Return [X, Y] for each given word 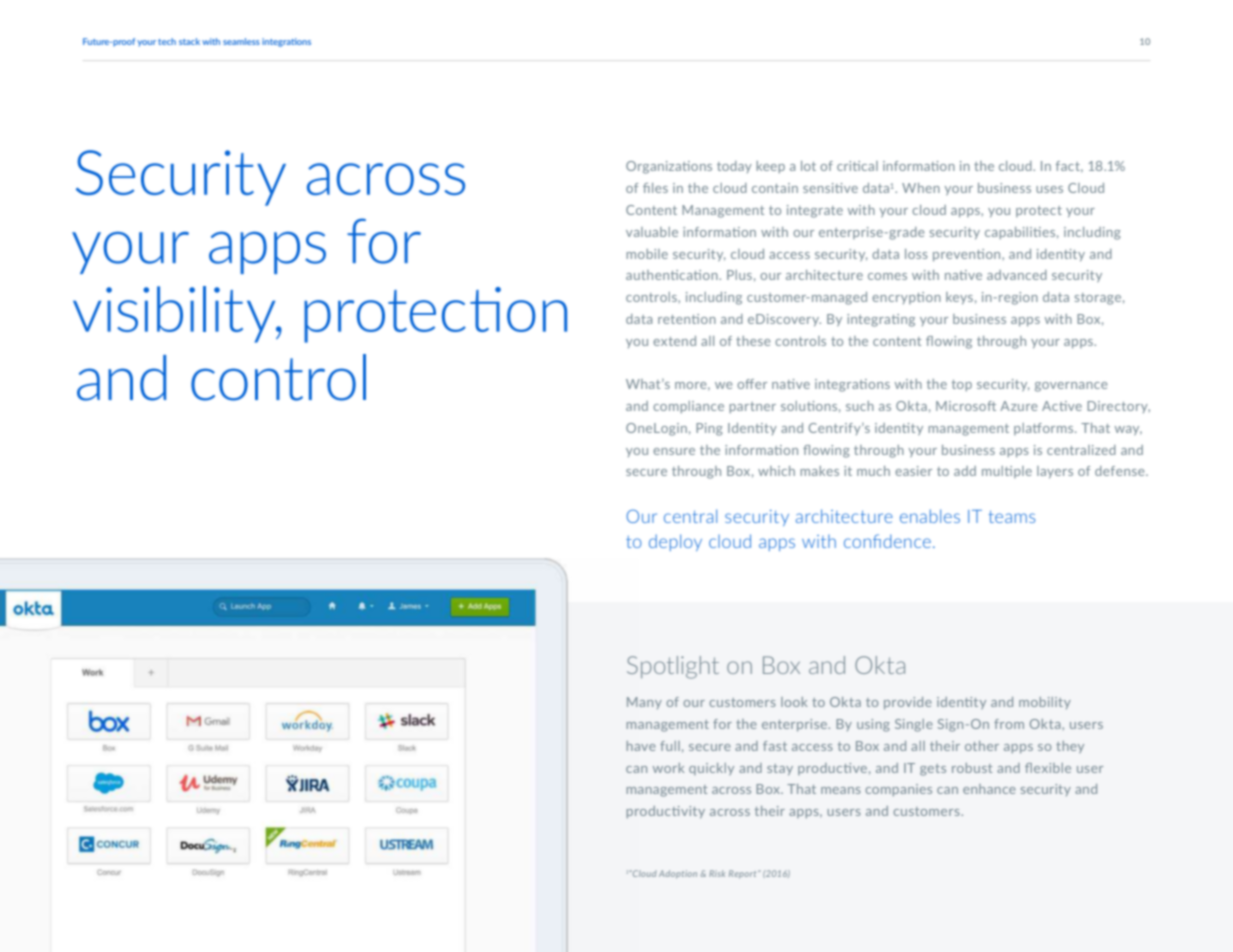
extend [674, 341]
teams [1012, 517]
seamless [241, 41]
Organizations [669, 167]
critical [857, 166]
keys [959, 298]
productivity [666, 812]
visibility [175, 314]
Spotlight [673, 667]
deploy [675, 542]
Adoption [678, 874]
